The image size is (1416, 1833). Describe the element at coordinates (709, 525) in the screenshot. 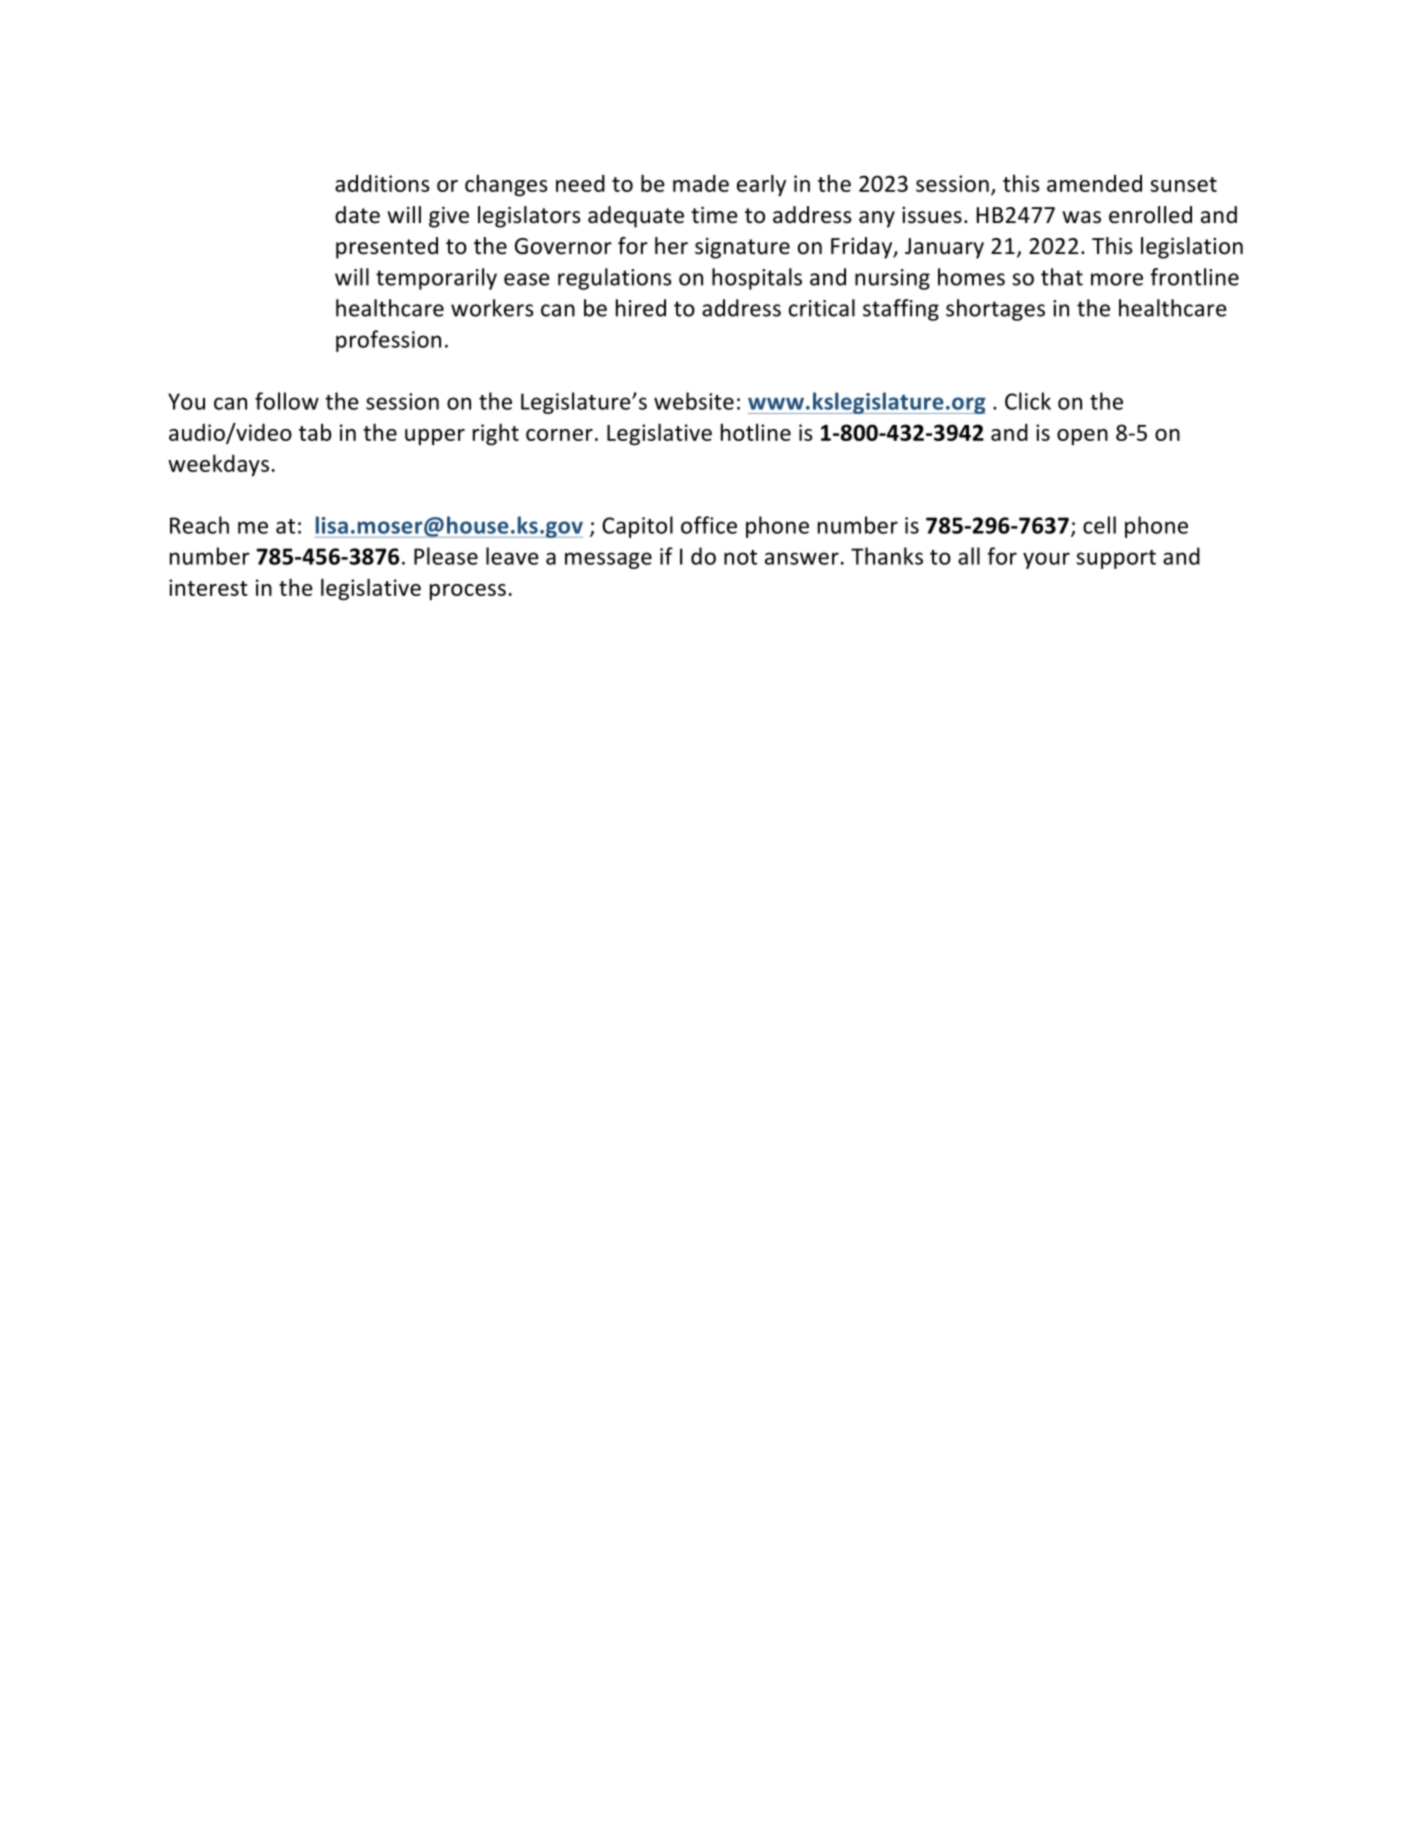

I see `office` at that location.
